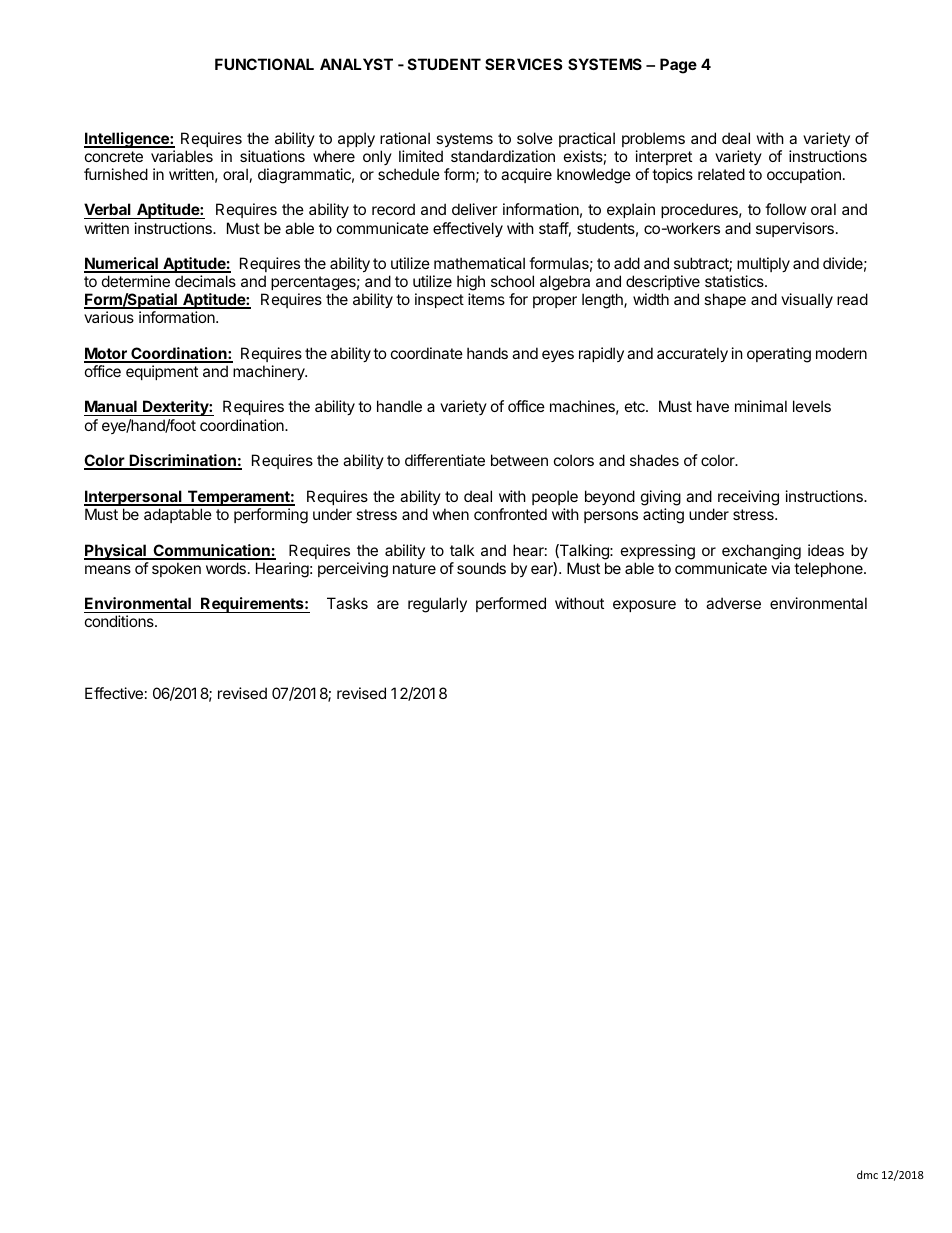 The image size is (952, 1233). Describe the element at coordinates (733, 603) in the document. I see `adverse` at that location.
